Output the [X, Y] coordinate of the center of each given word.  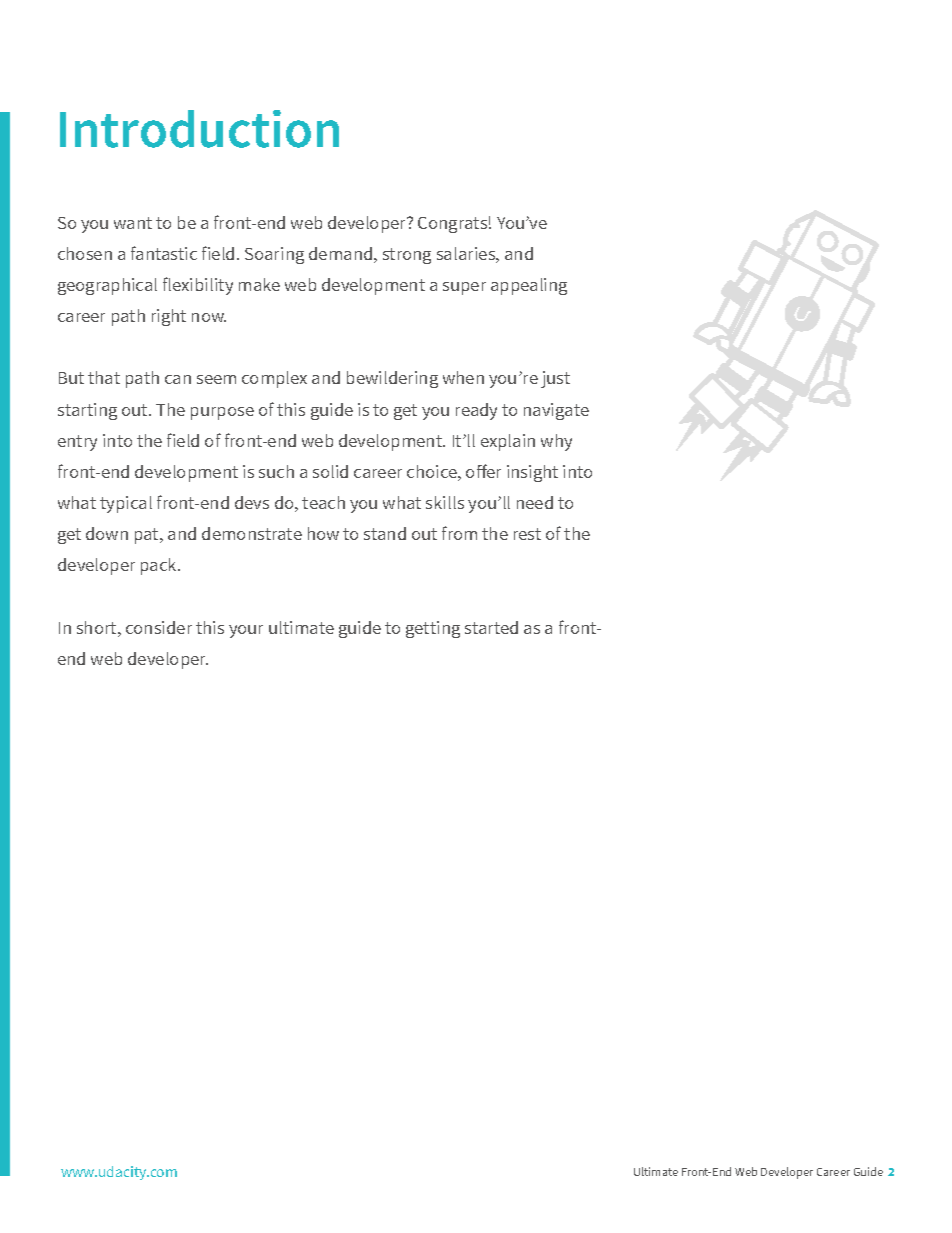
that [104, 377]
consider [159, 627]
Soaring [274, 255]
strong [407, 256]
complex [274, 379]
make [259, 284]
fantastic [164, 253]
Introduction [199, 129]
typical [126, 504]
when [463, 377]
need [535, 502]
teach [323, 502]
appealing [529, 286]
